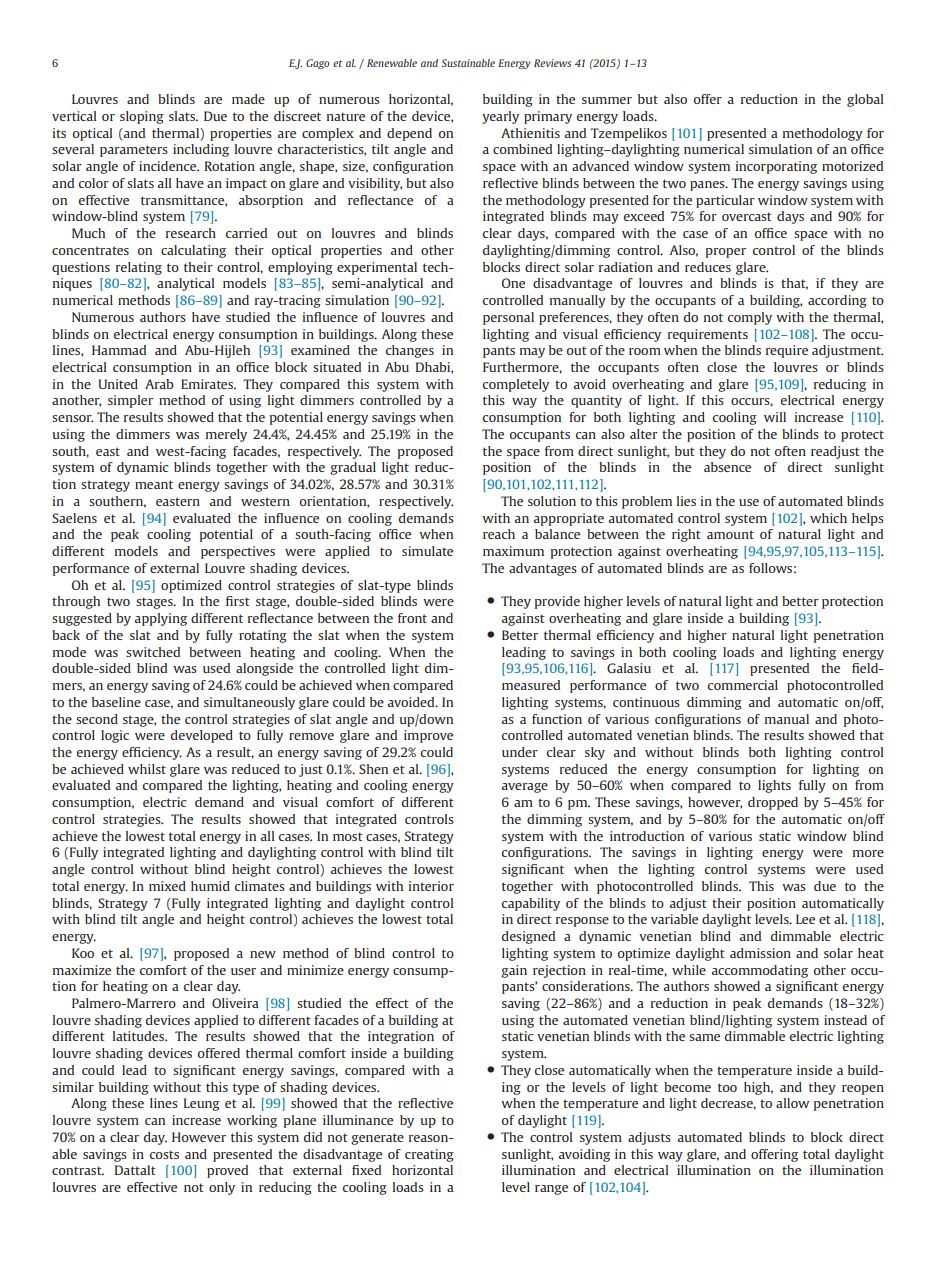 The width and height of the screenshot is (952, 1270). I want to click on will, so click(775, 417).
